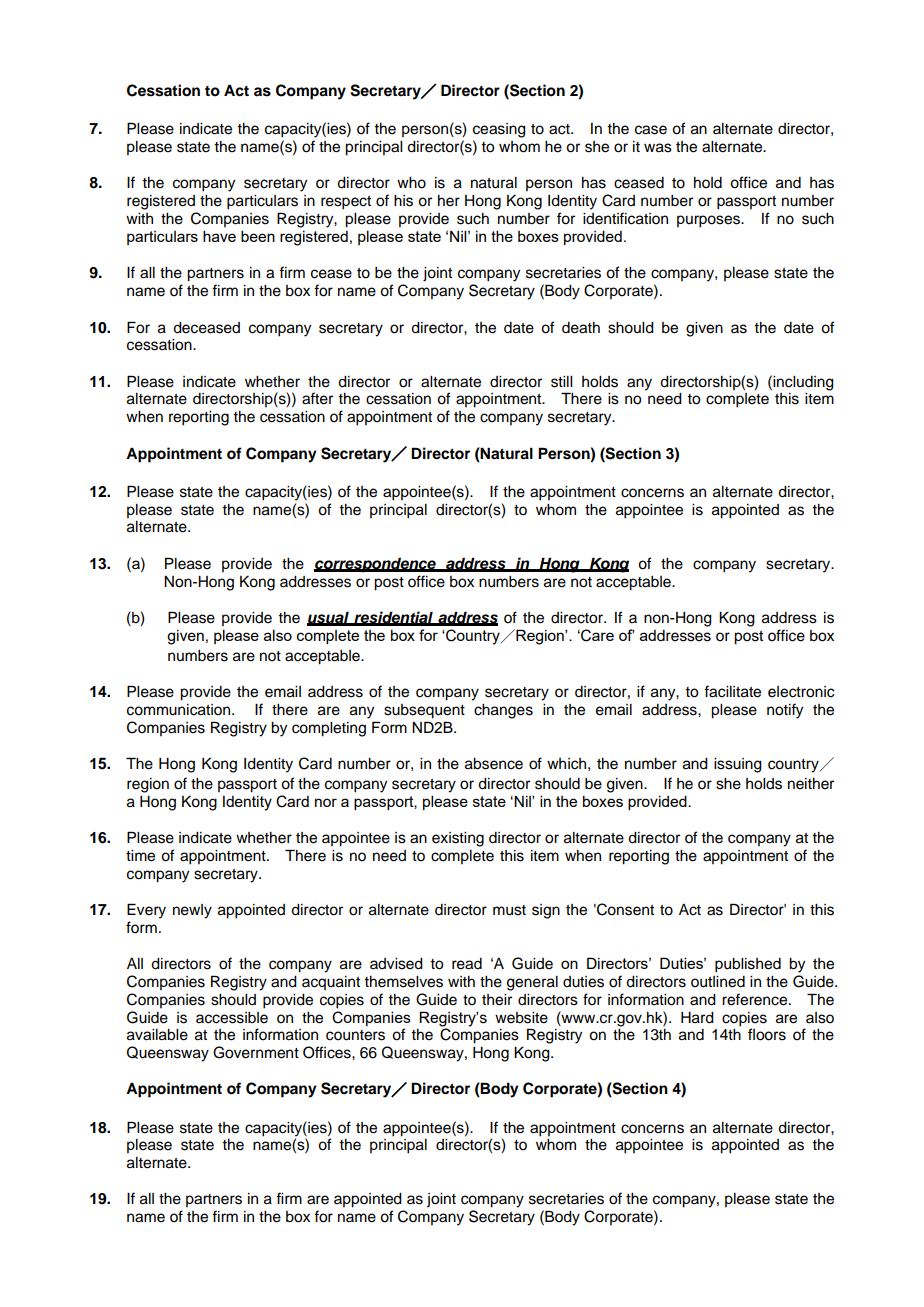  Describe the element at coordinates (581, 328) in the screenshot. I see `death` at that location.
